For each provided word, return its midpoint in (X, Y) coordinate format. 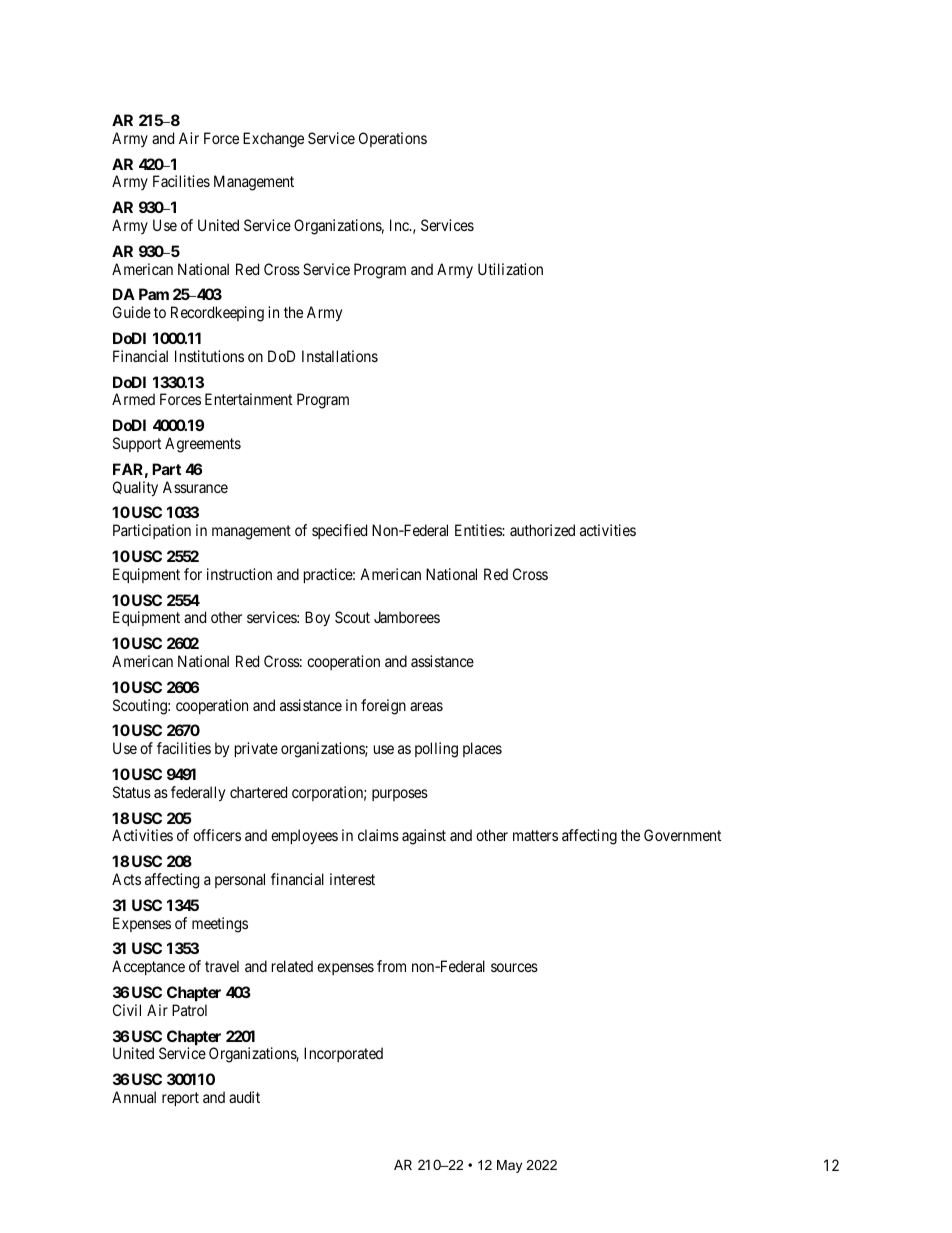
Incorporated (343, 1054)
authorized (542, 530)
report (180, 1099)
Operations (393, 139)
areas (426, 706)
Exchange (273, 140)
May (509, 1166)
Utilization (510, 269)
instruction (239, 574)
